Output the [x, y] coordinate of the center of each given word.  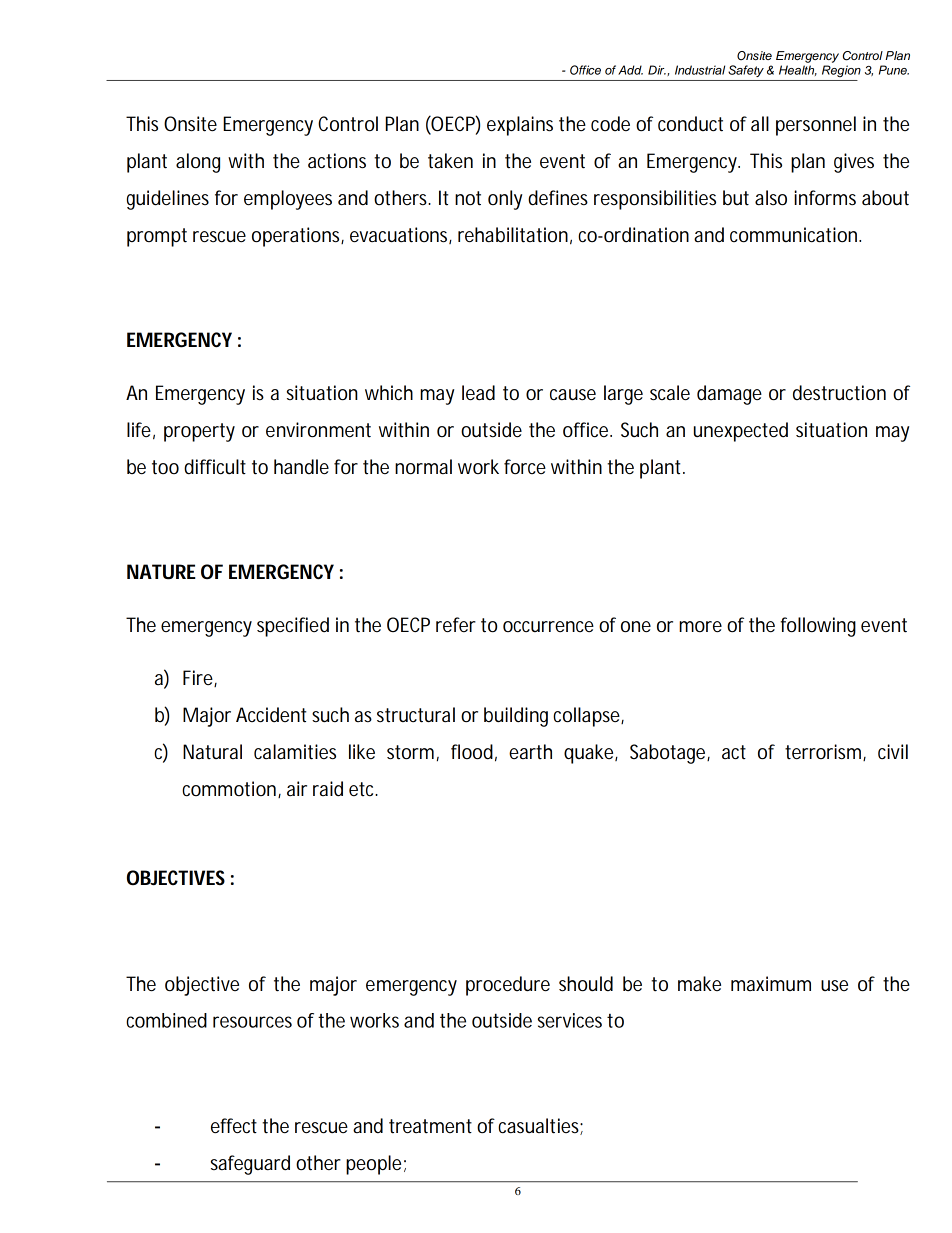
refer [456, 625]
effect [234, 1126]
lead [478, 393]
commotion [231, 789]
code [614, 124]
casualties [540, 1126]
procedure [508, 986]
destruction [839, 393]
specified [293, 627]
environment [318, 430]
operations [298, 237]
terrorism [825, 752]
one [636, 627]
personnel [816, 126]
